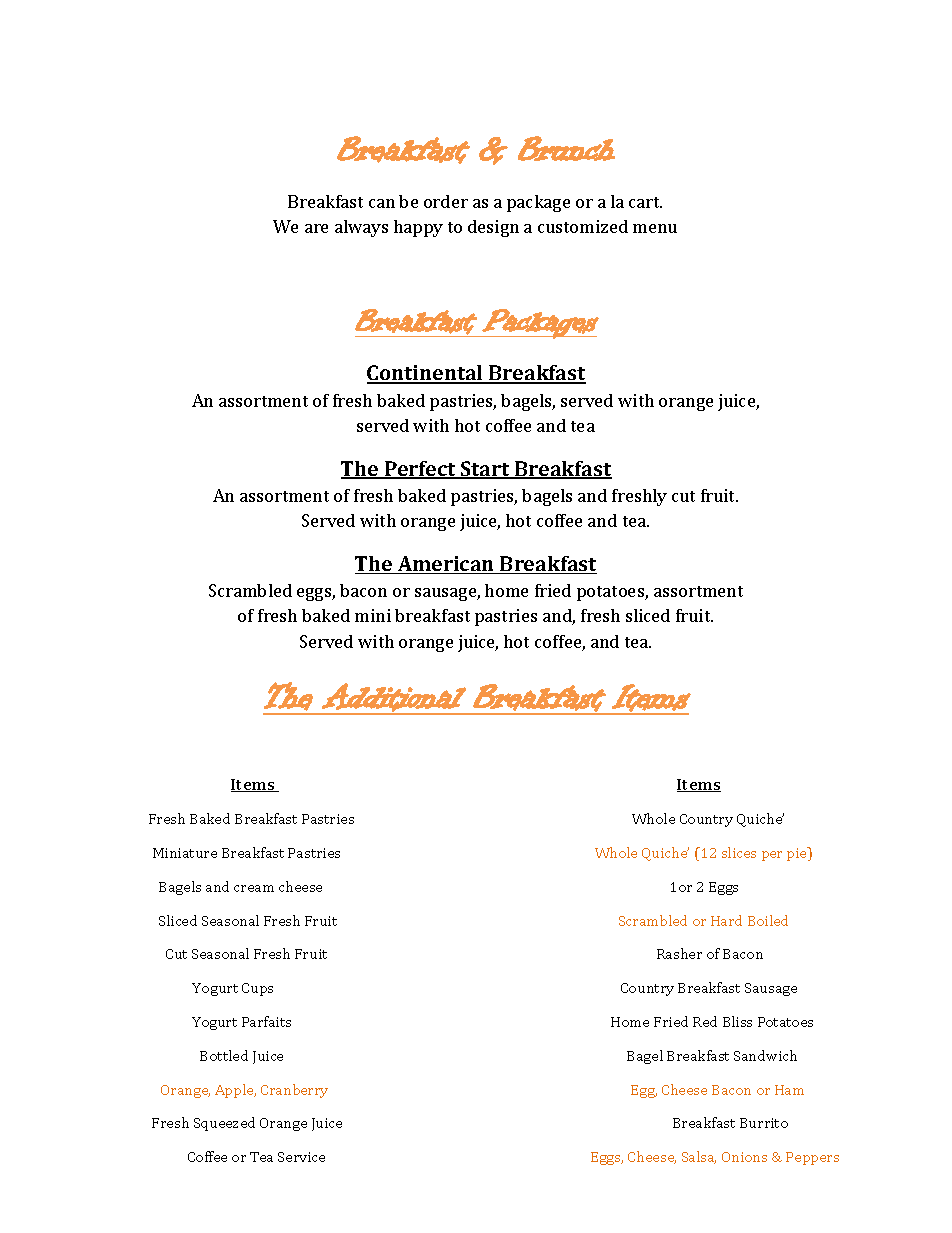 The height and width of the page is (1233, 952). Describe the element at coordinates (446, 565) in the page. I see `American` at that location.
